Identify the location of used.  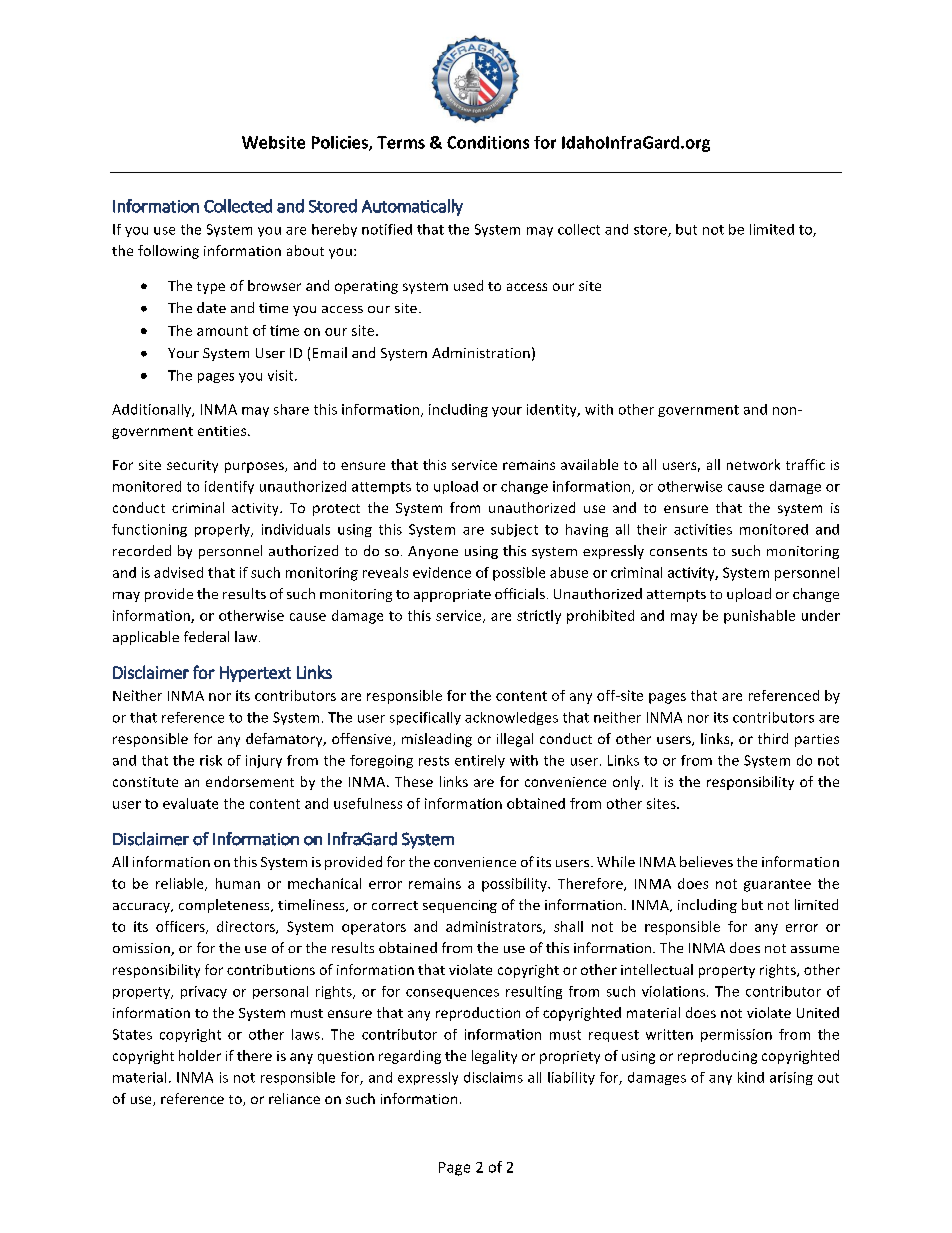
(468, 285).
